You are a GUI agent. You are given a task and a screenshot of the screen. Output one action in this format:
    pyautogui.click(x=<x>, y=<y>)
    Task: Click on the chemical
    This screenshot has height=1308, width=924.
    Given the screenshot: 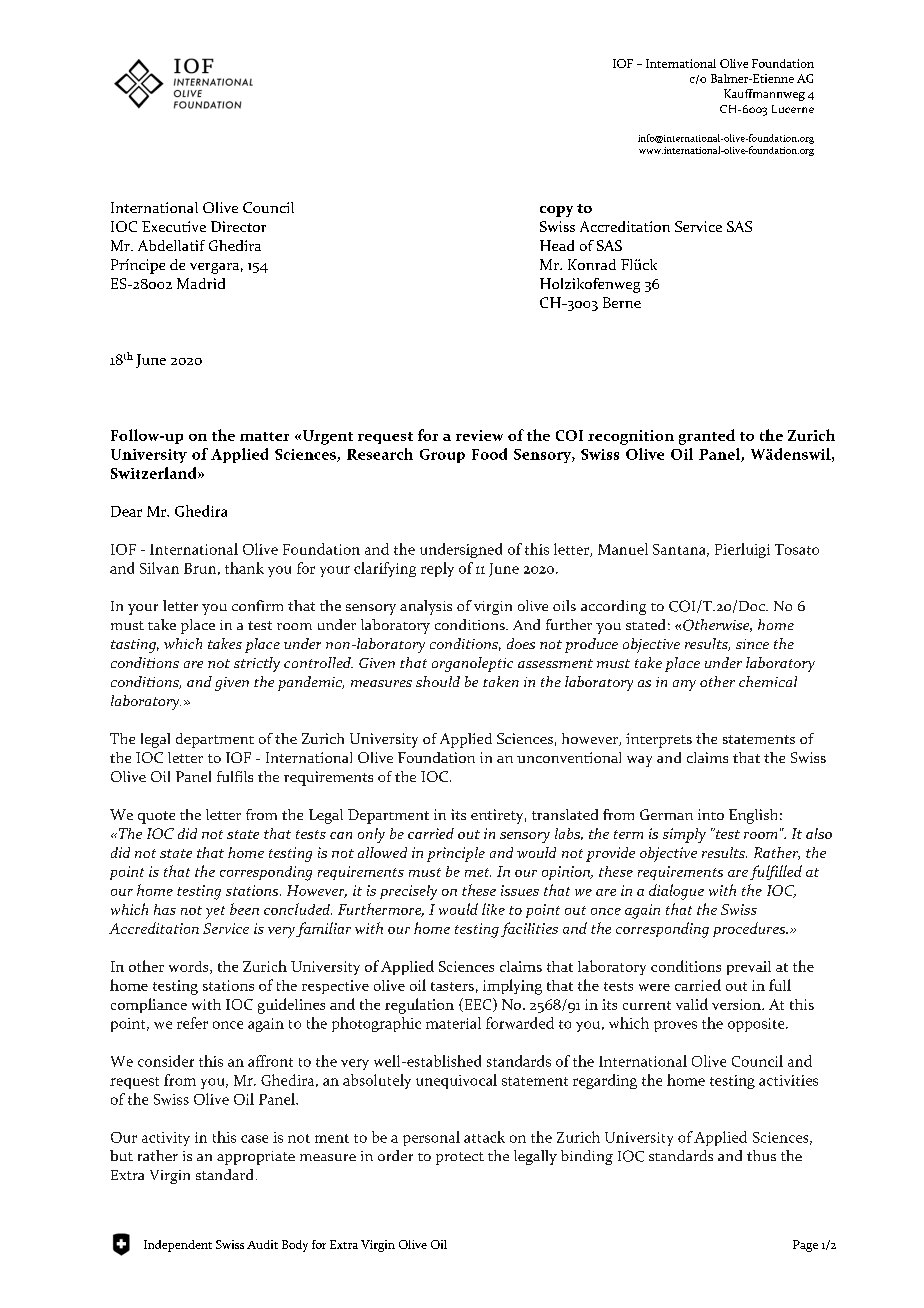 What is the action you would take?
    pyautogui.click(x=768, y=681)
